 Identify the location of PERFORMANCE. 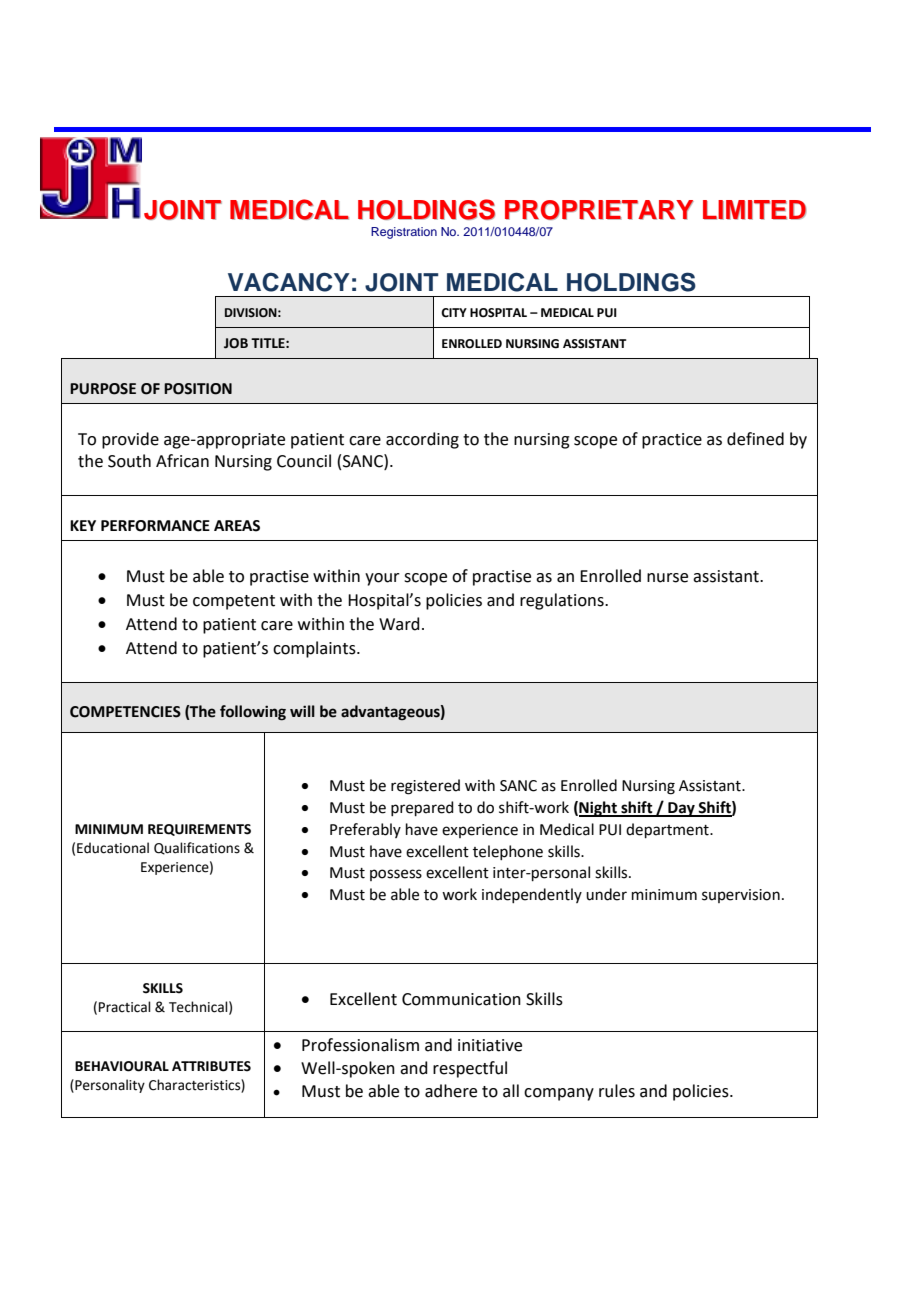
(155, 526).
